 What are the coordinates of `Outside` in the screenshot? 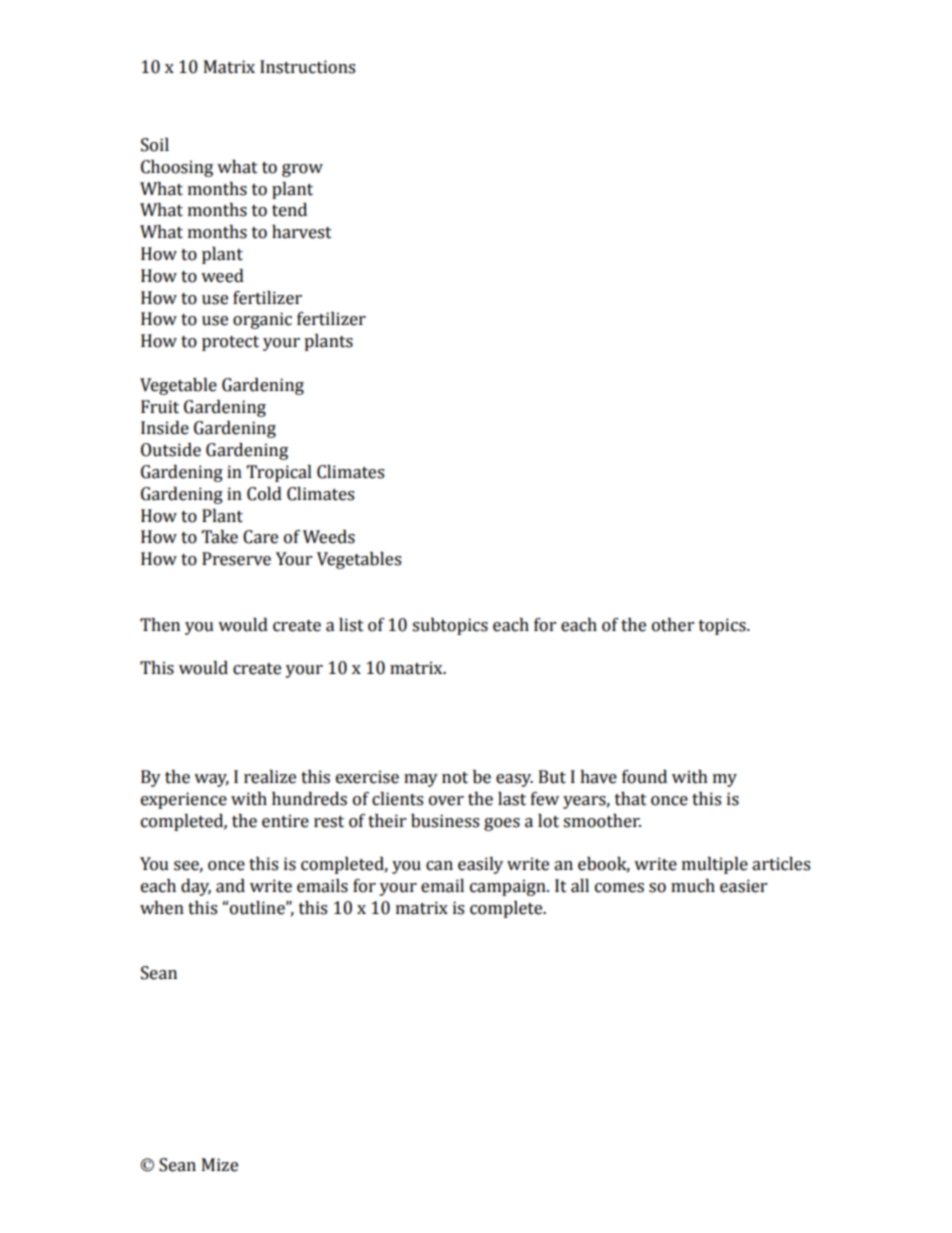 It's located at (171, 450).
